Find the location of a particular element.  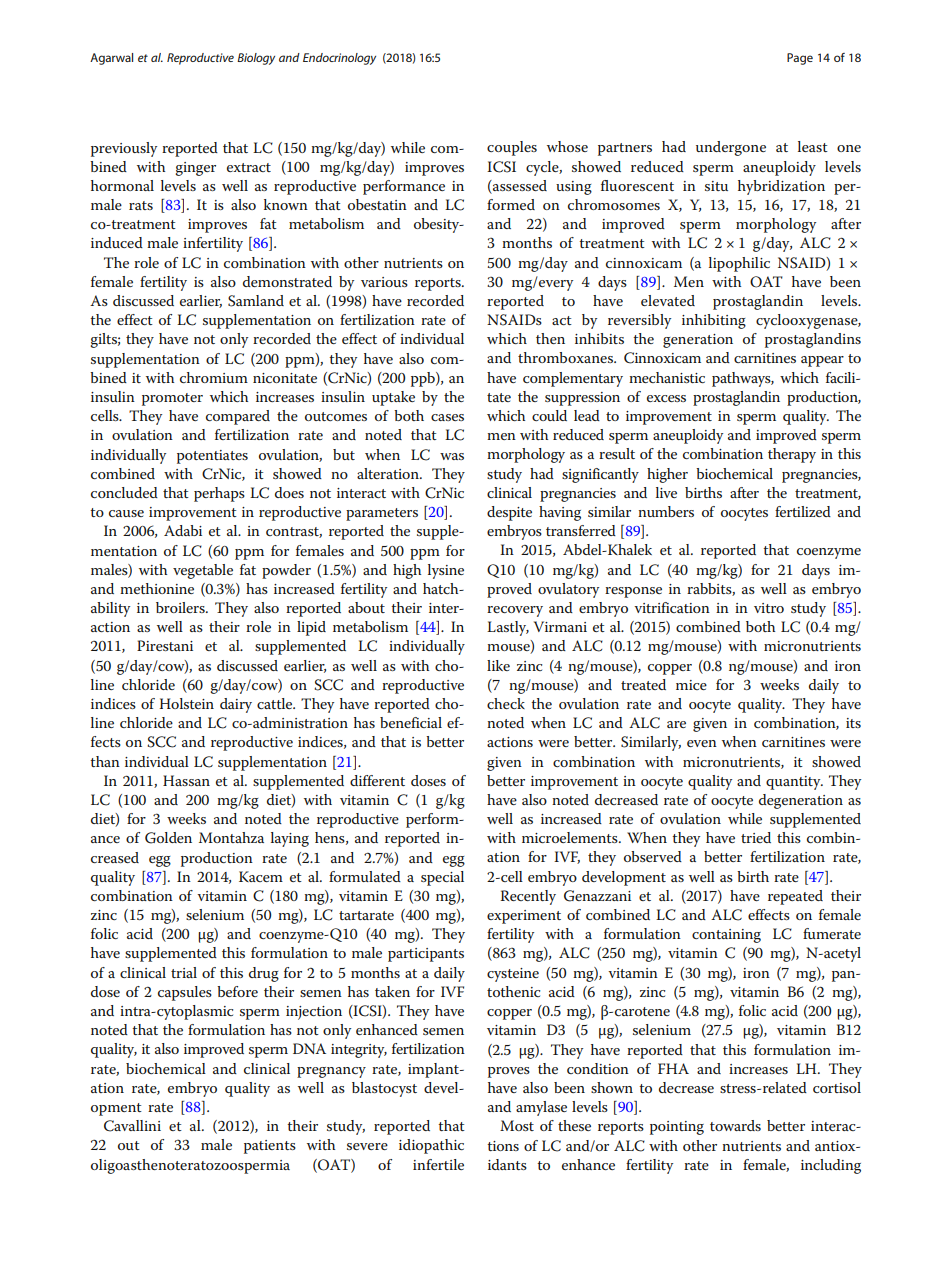

patients is located at coordinates (270, 1147).
